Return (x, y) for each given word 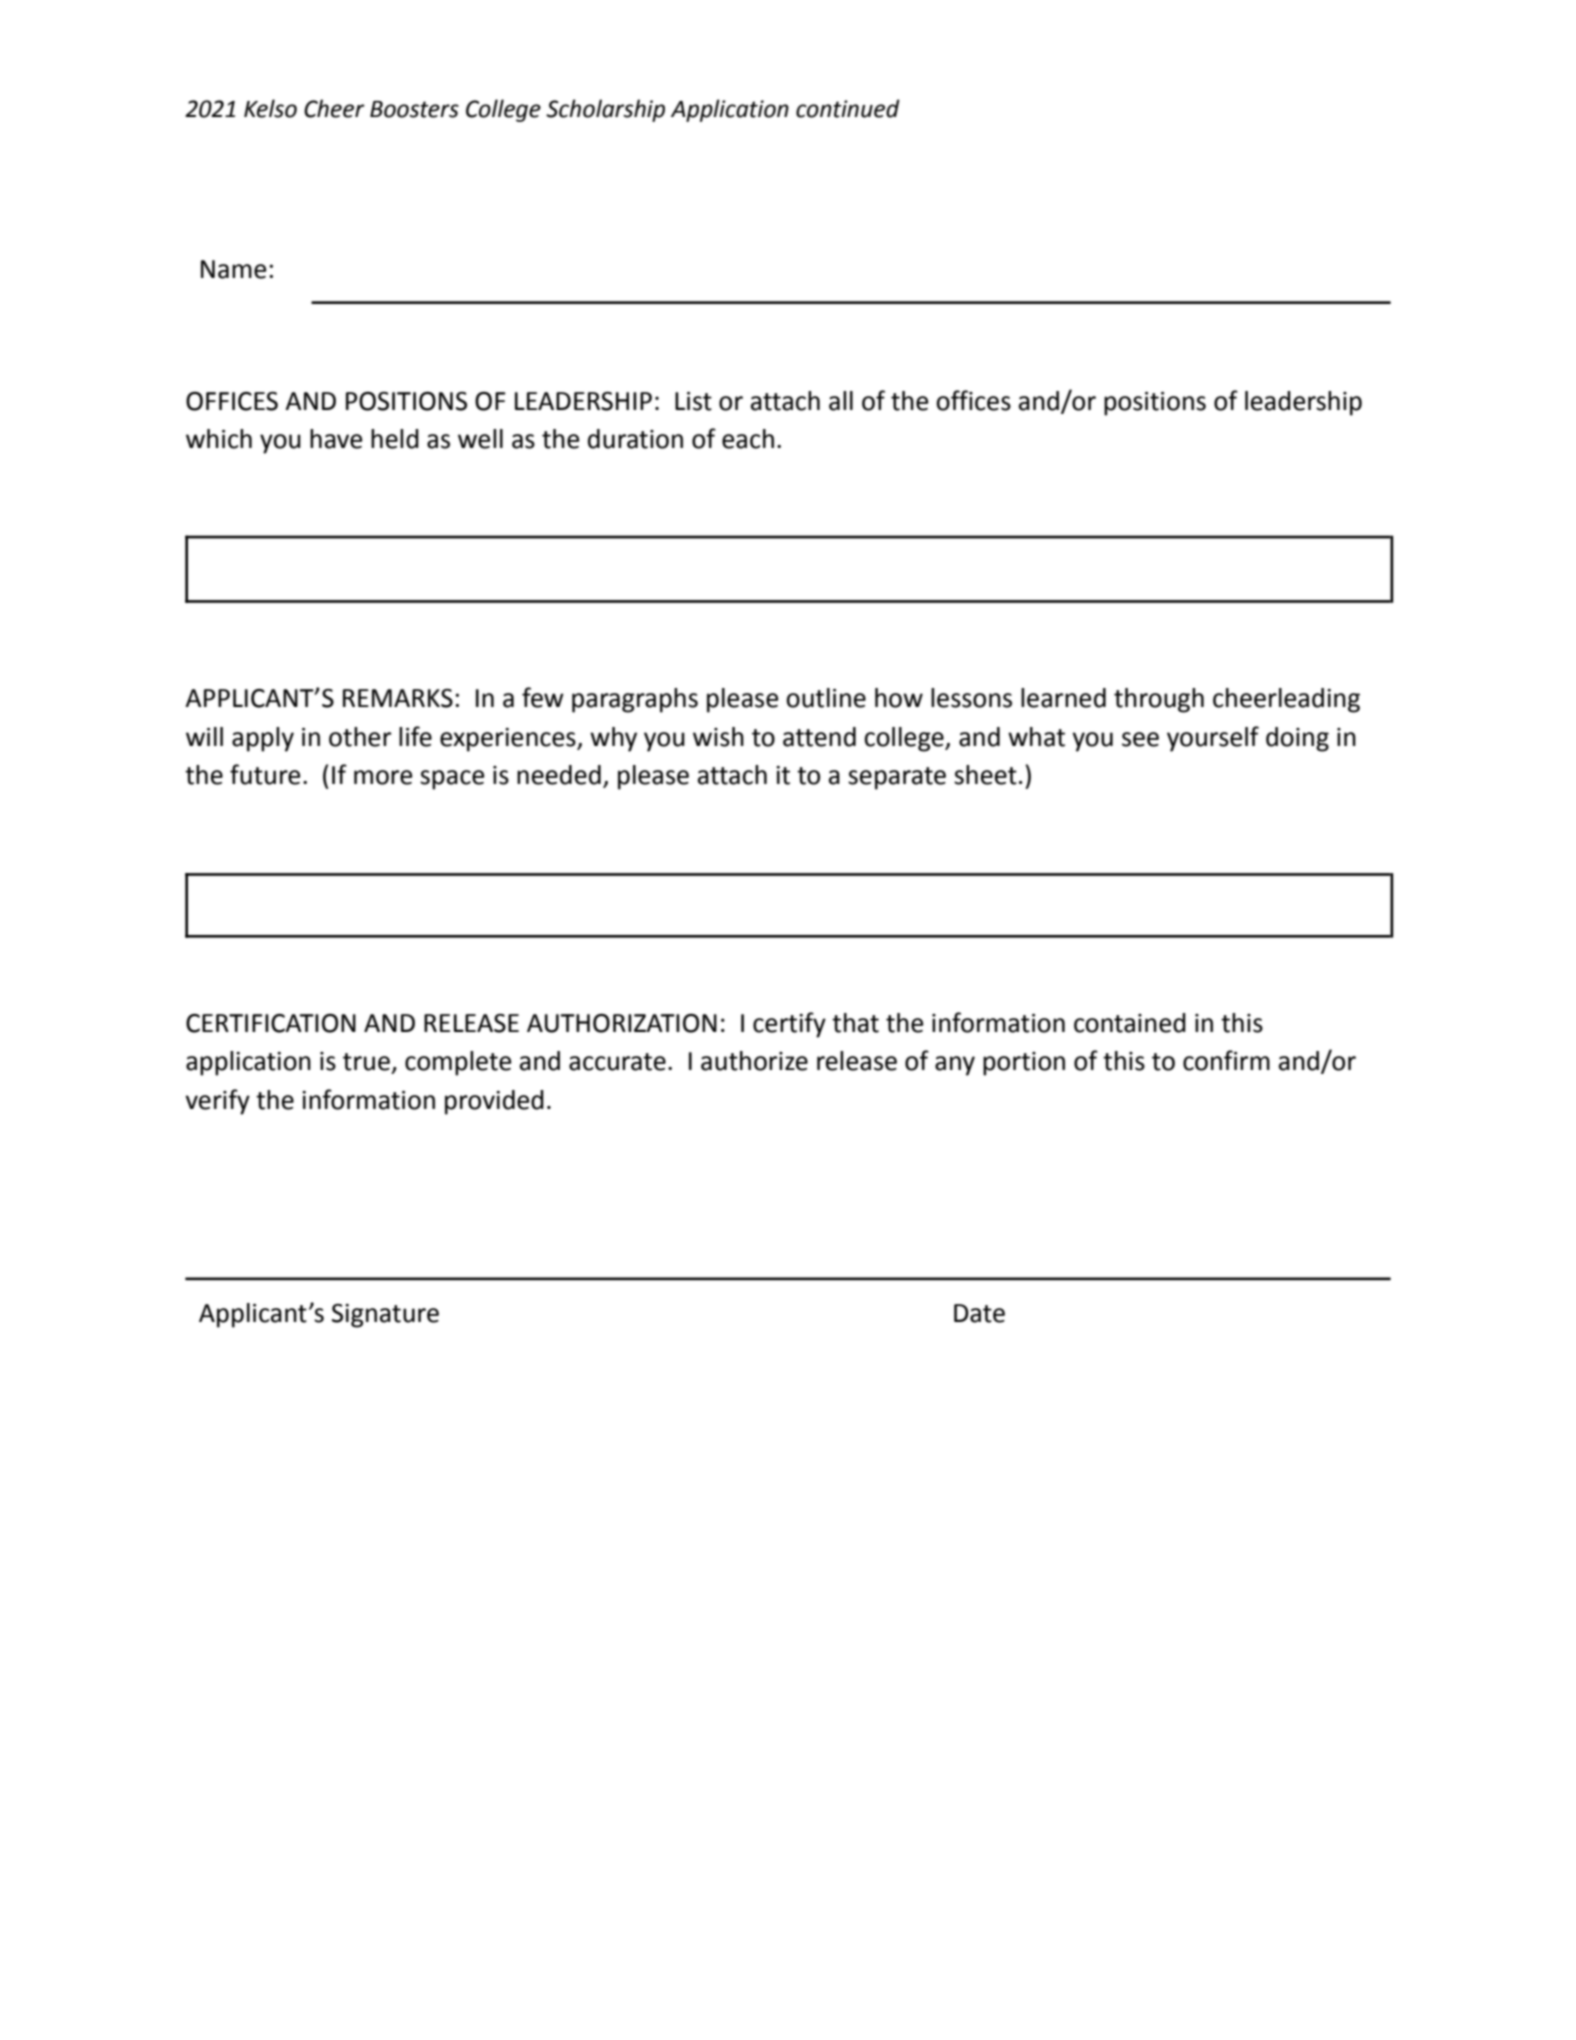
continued (848, 108)
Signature (385, 1316)
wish (718, 737)
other (360, 737)
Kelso (270, 108)
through (1159, 700)
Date (979, 1313)
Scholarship (605, 110)
